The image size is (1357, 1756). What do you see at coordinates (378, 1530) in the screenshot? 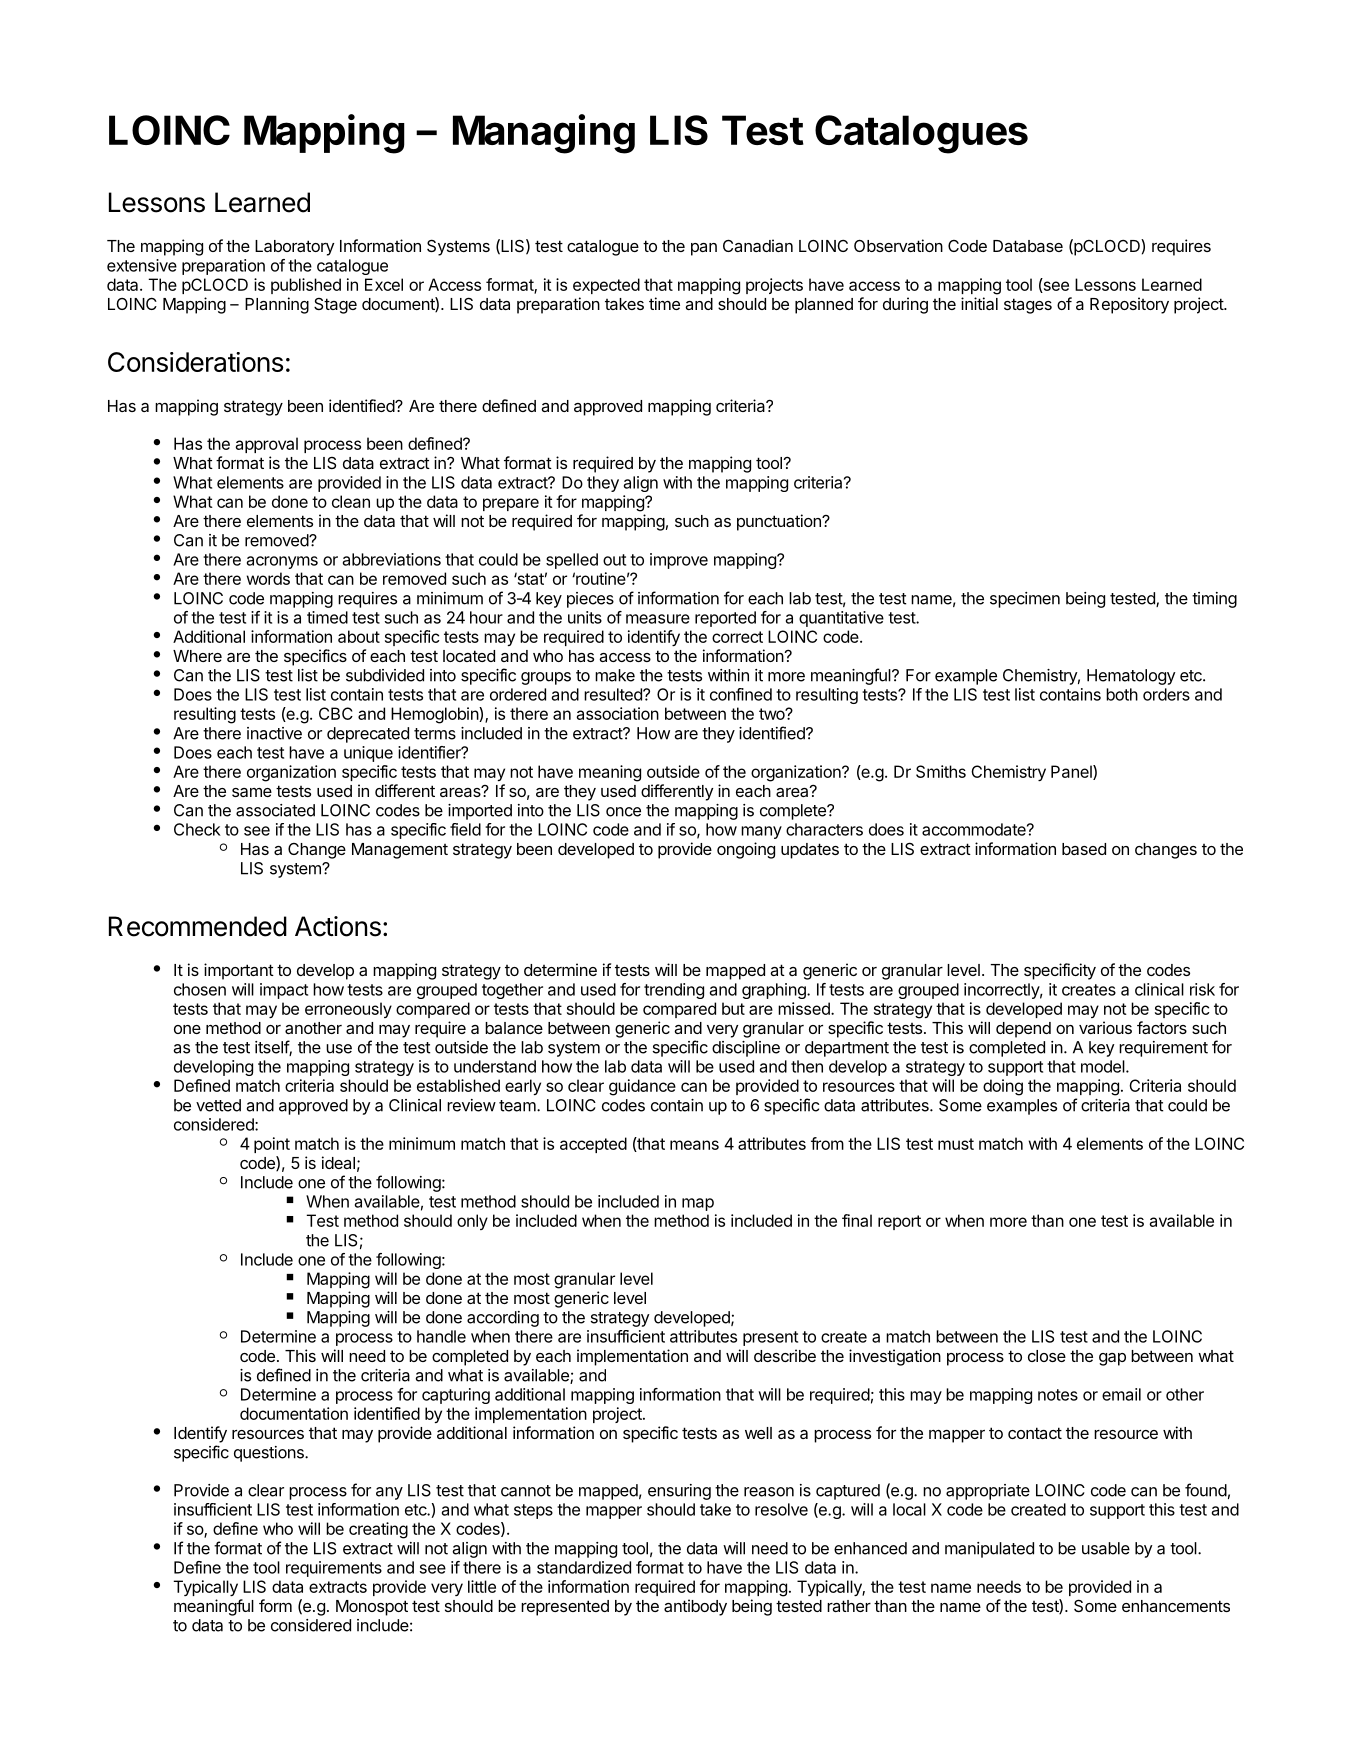
I see `creating` at bounding box center [378, 1530].
